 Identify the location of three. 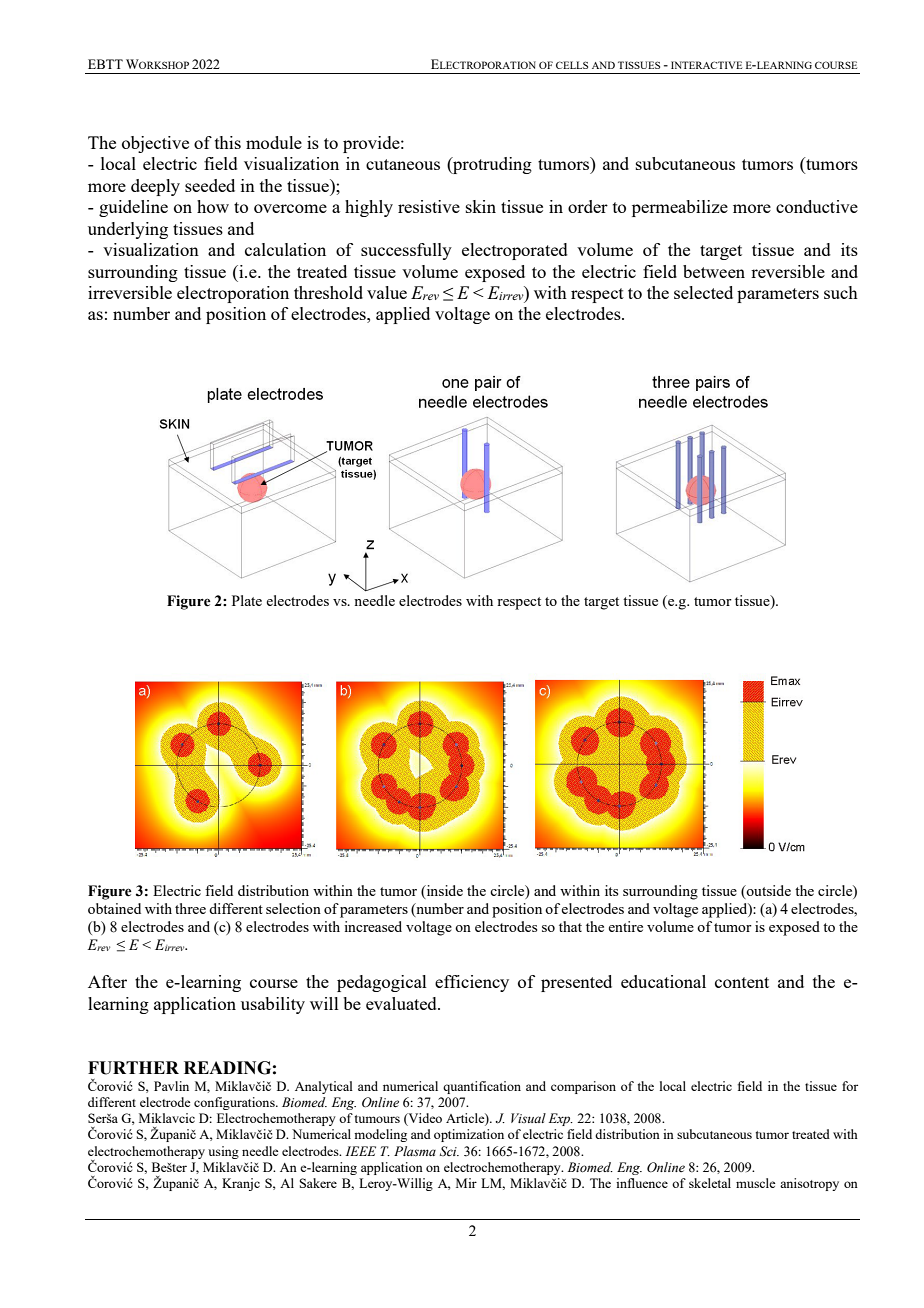
(190, 908).
